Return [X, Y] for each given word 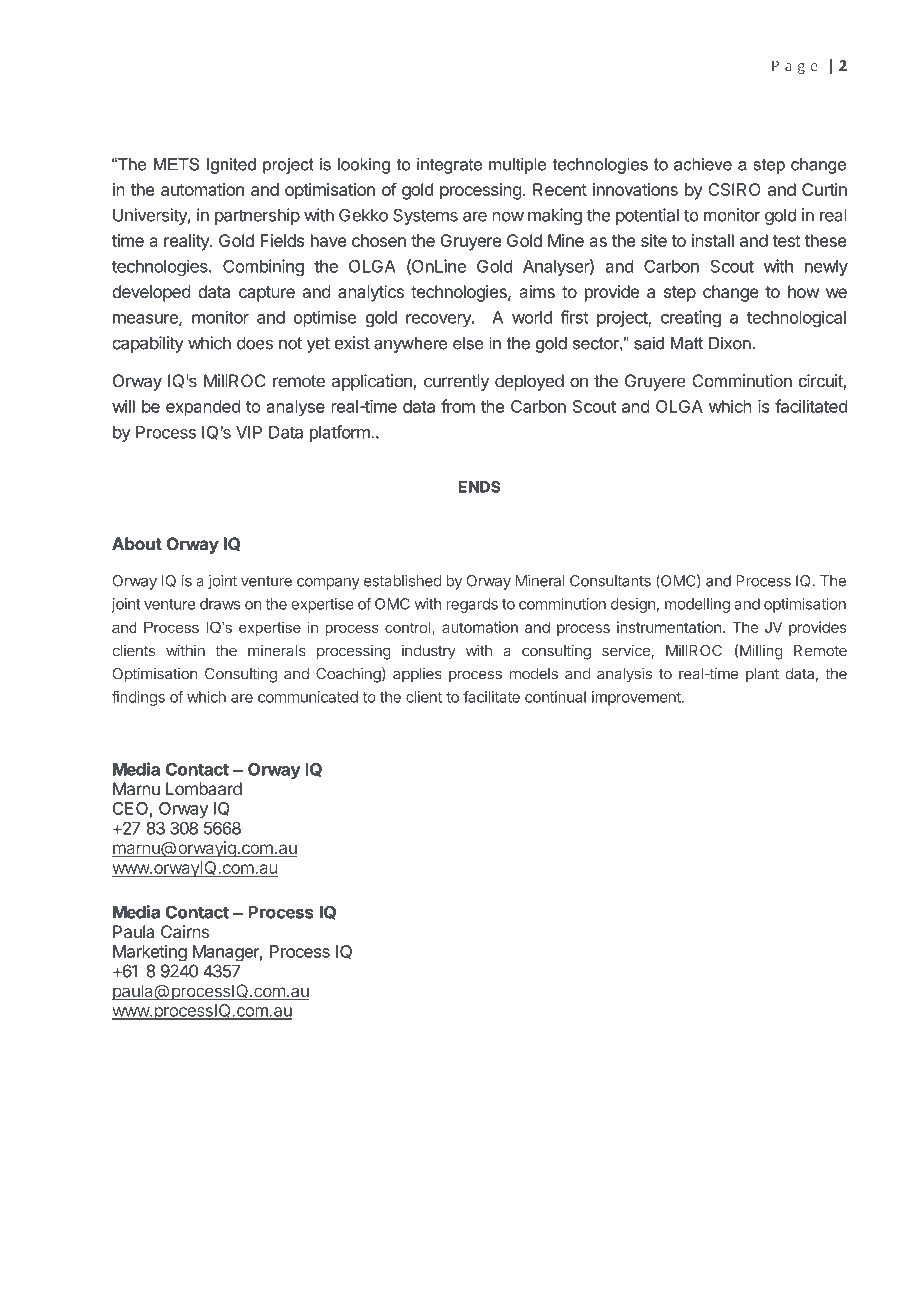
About [137, 544]
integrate [449, 166]
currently [456, 382]
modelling [697, 605]
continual [555, 697]
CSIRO [734, 189]
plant [762, 675]
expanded [203, 408]
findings [138, 698]
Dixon [730, 343]
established [403, 581]
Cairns [185, 932]
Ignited [231, 166]
